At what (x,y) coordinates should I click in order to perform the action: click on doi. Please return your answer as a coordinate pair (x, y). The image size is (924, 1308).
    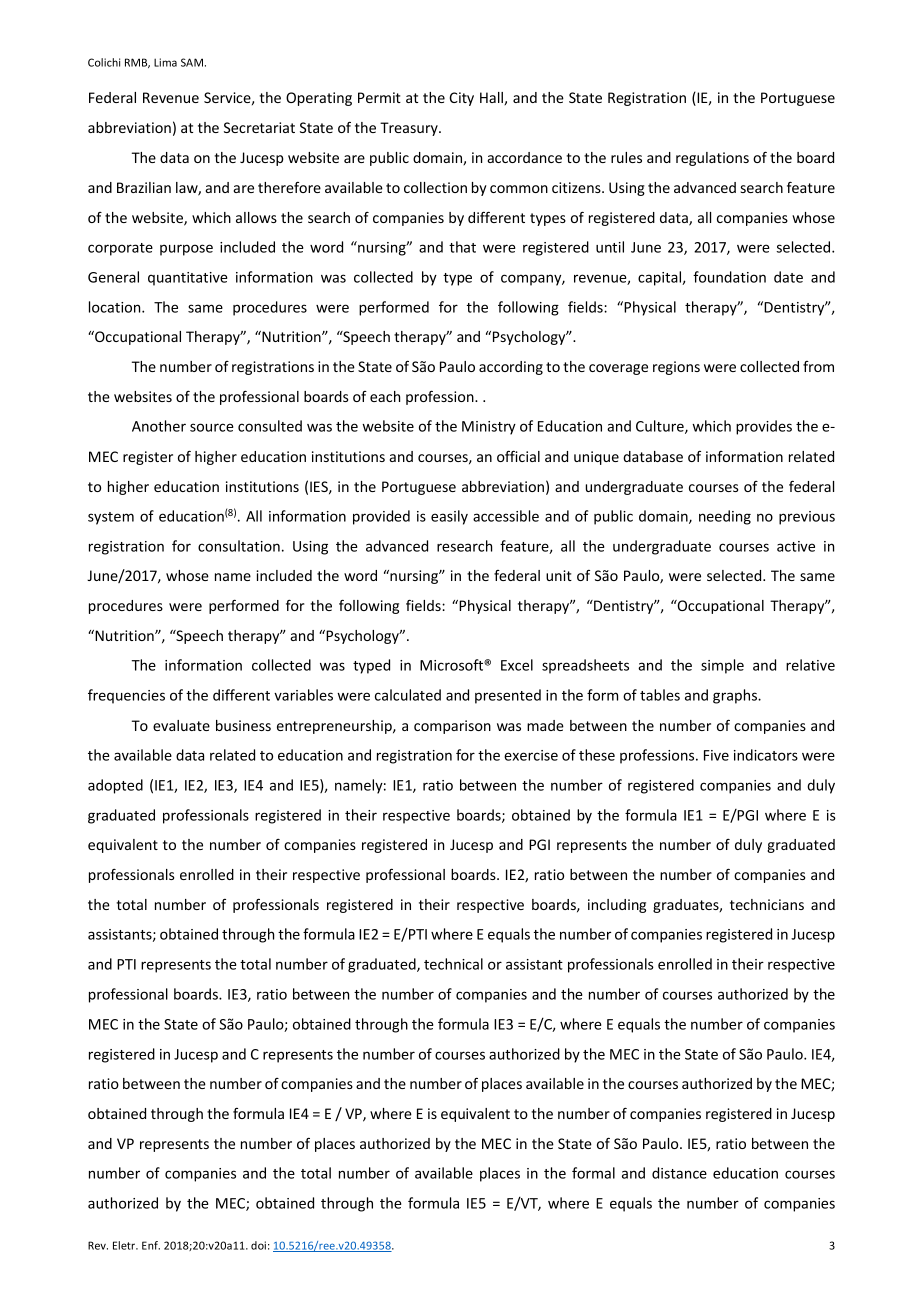
    Looking at the image, I should click on (258, 1245).
